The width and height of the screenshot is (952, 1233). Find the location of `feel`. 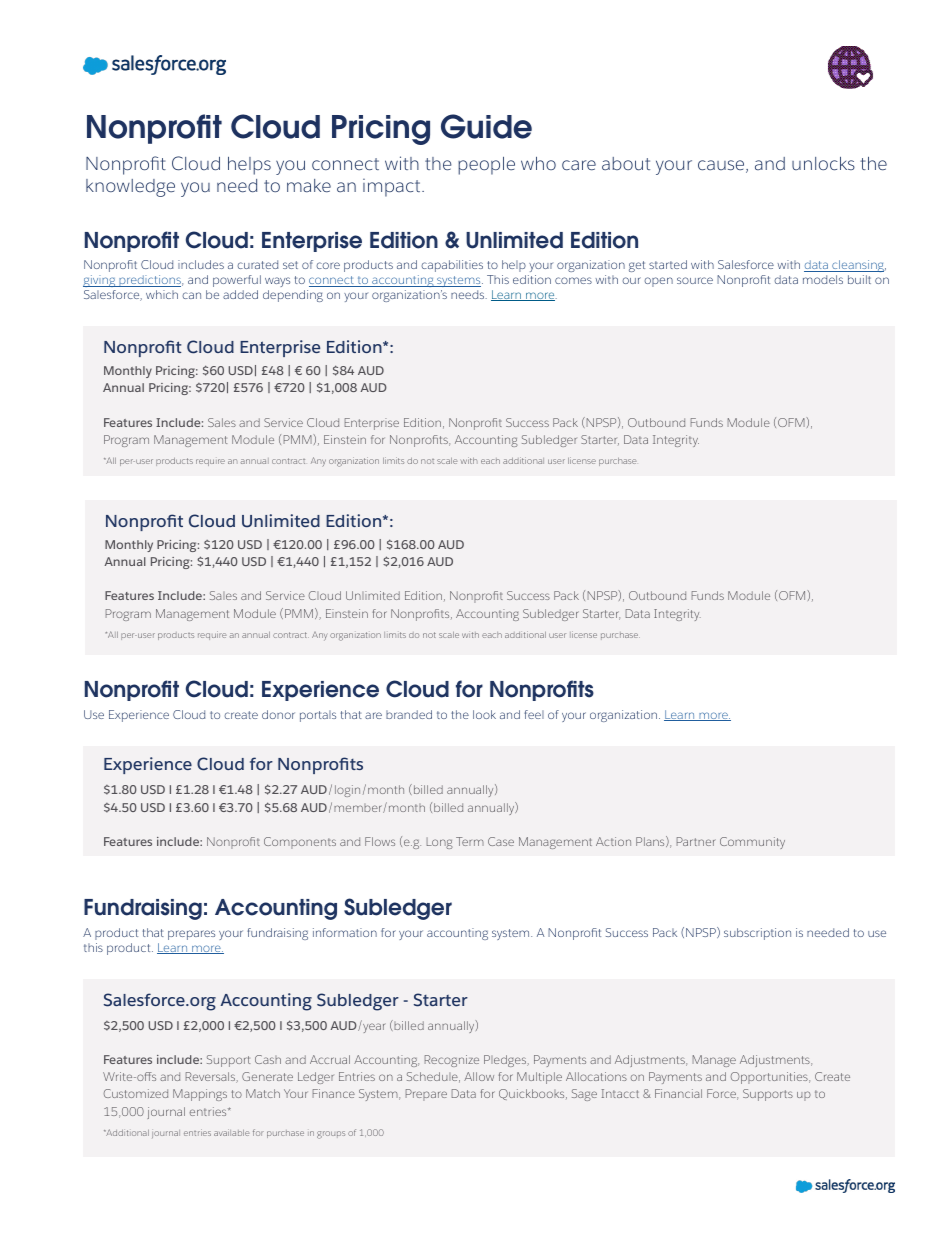

feel is located at coordinates (534, 714).
